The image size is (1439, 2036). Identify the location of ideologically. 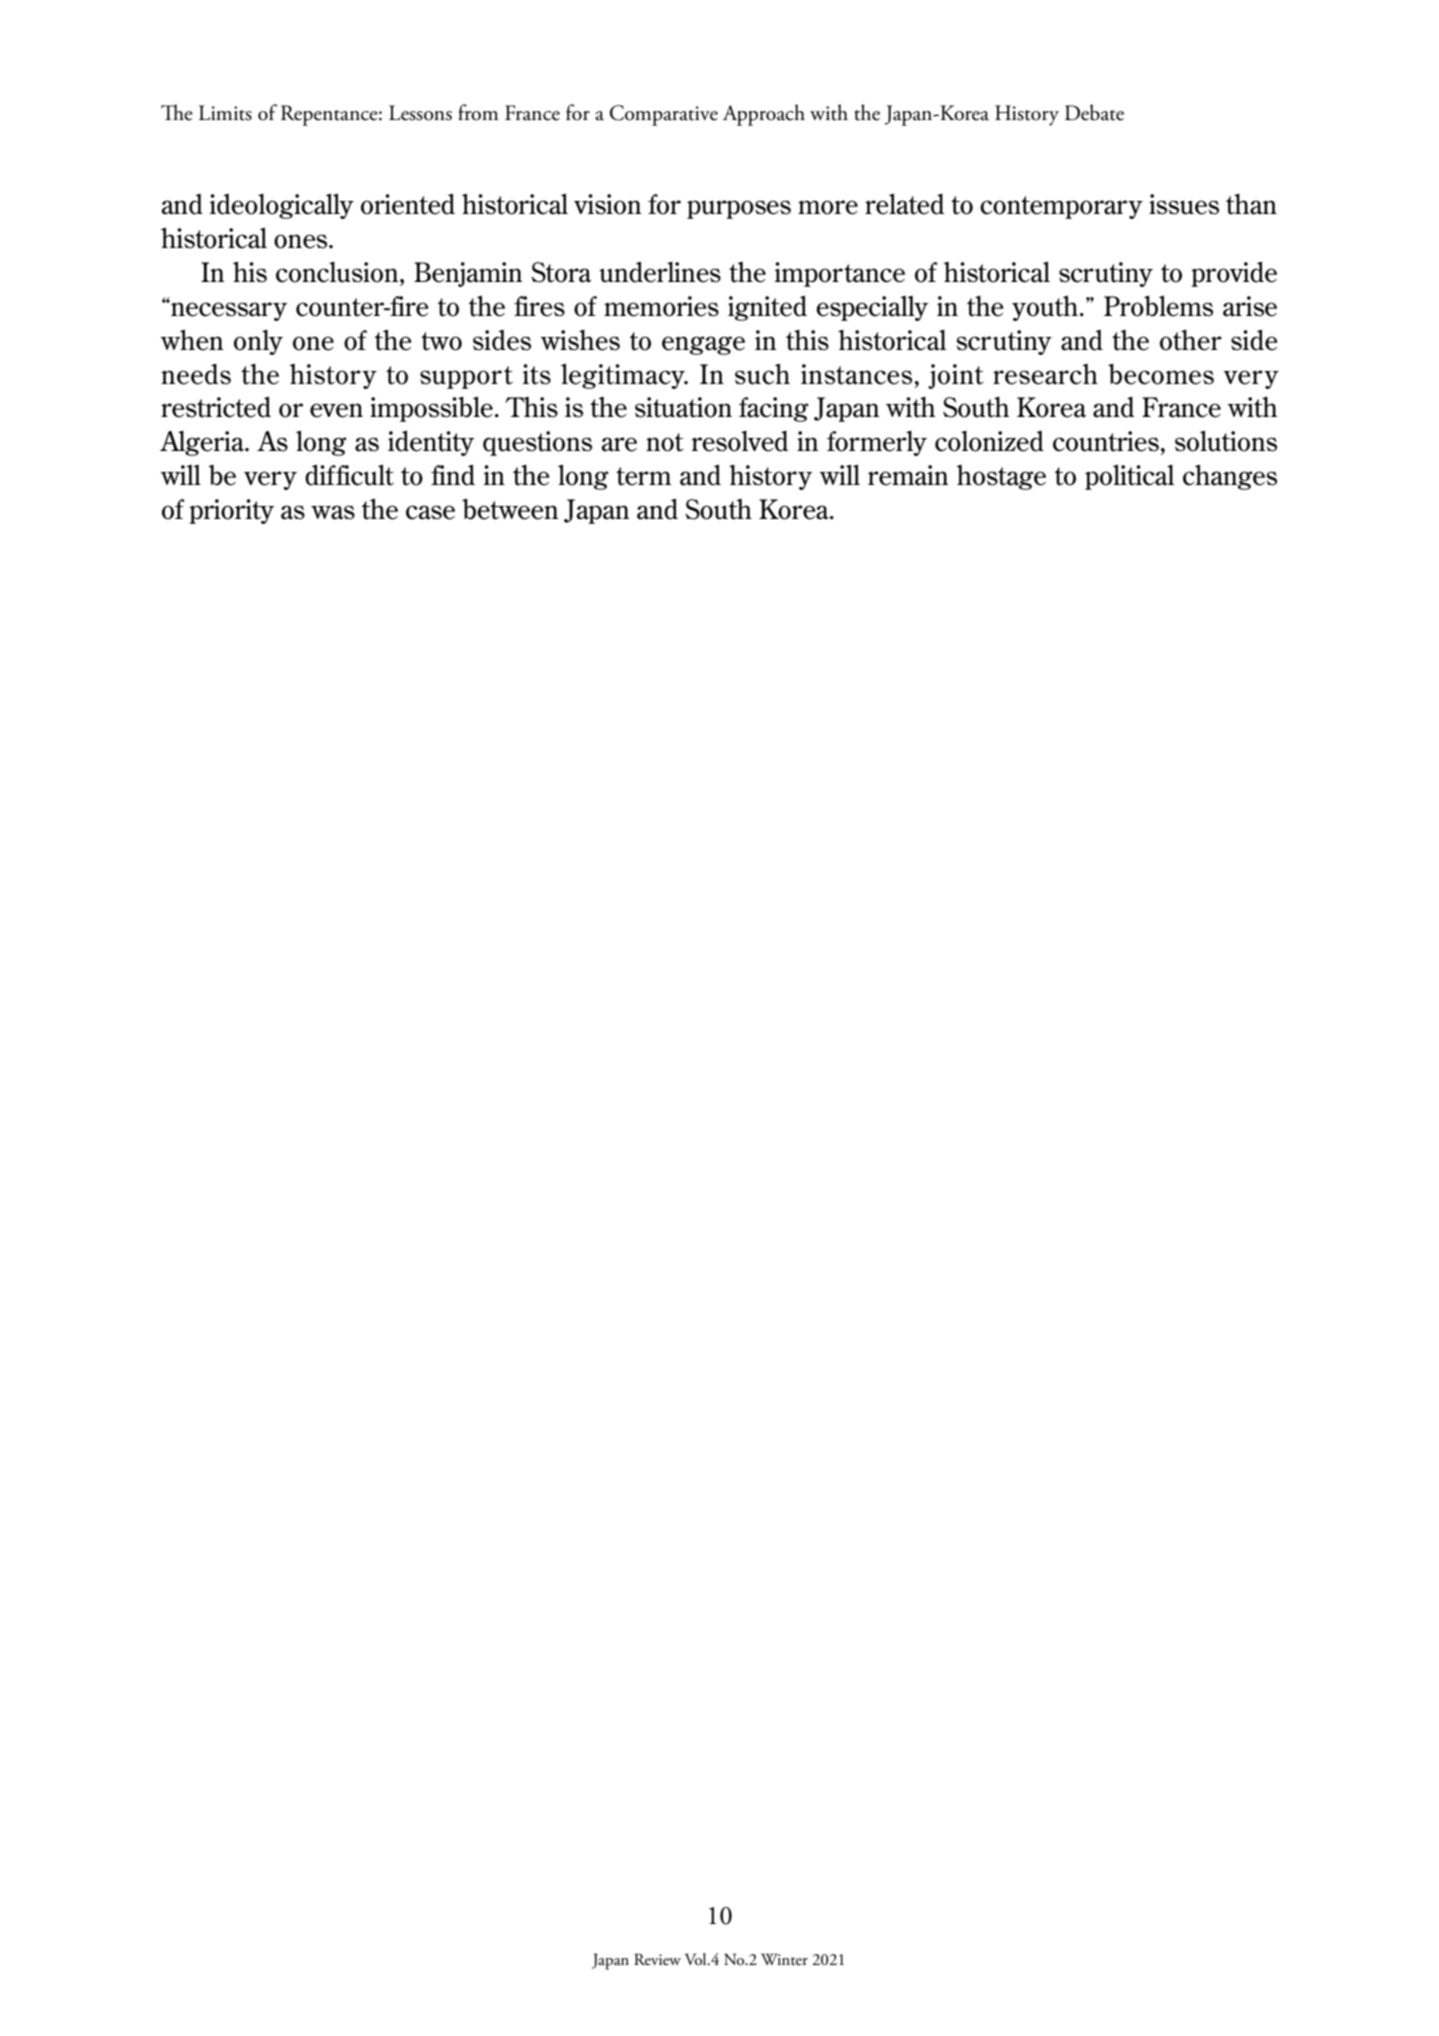
(282, 206).
